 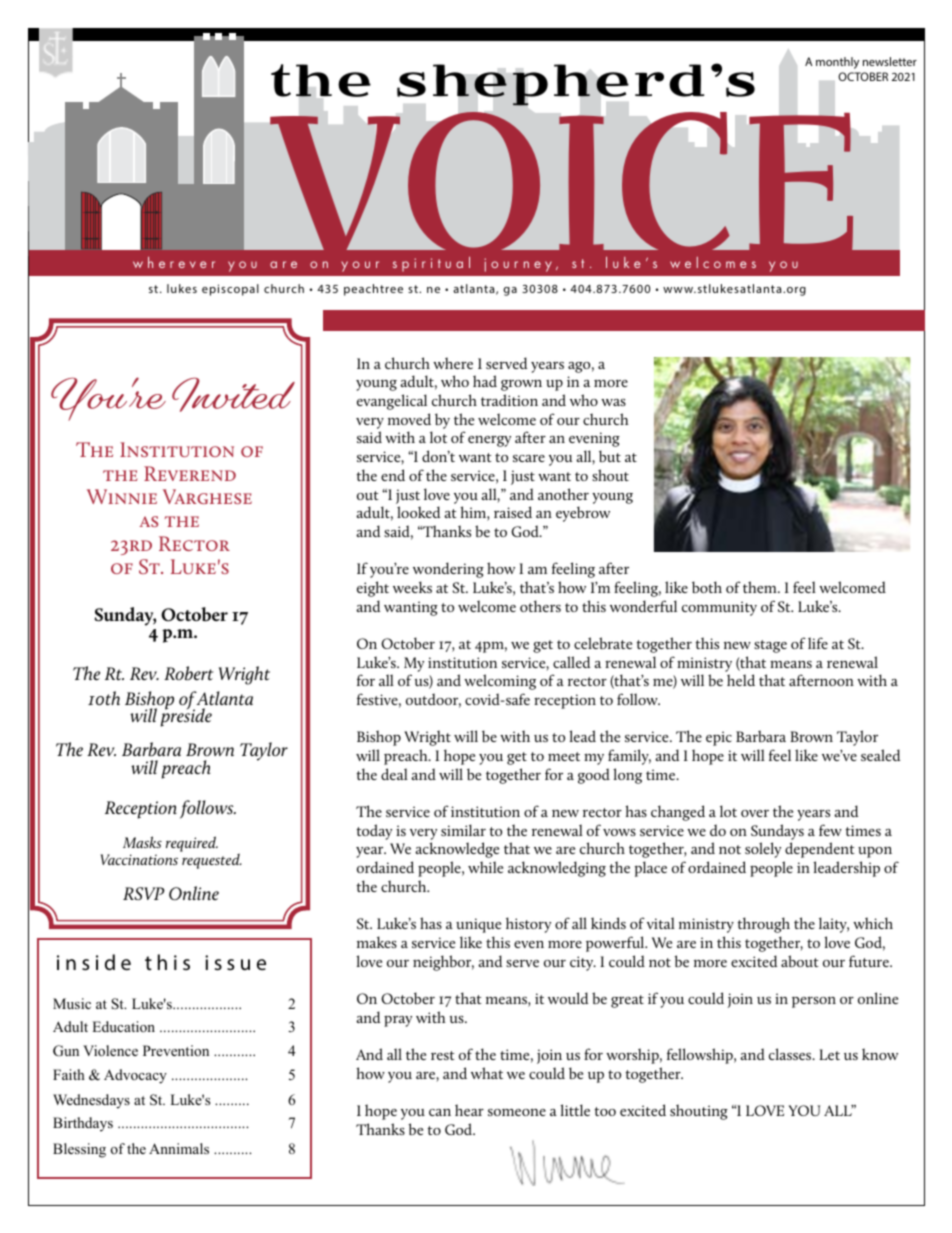 What do you see at coordinates (139, 859) in the document?
I see `Vaccinations` at bounding box center [139, 859].
